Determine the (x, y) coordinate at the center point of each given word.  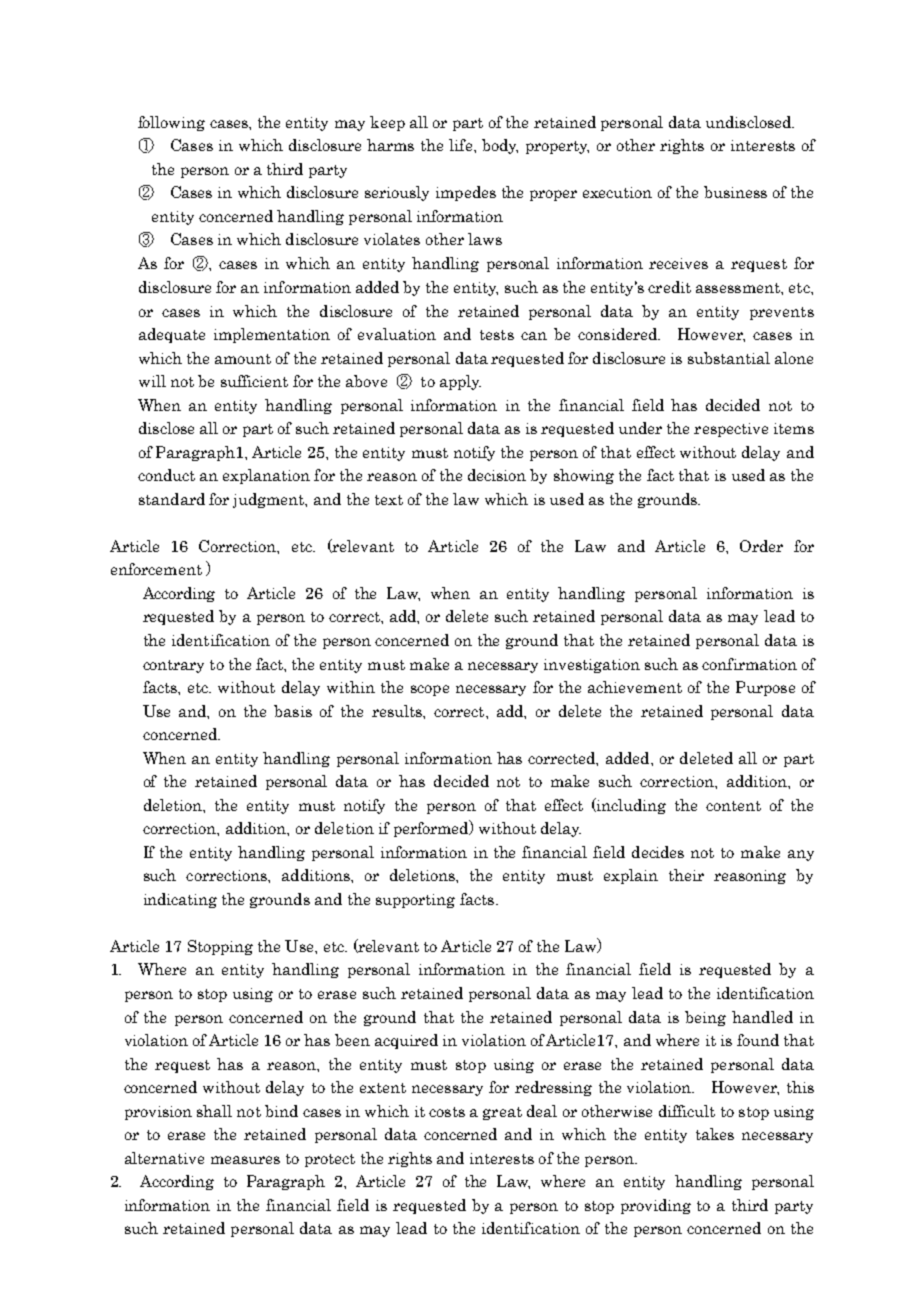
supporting (415, 901)
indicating (180, 900)
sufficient (254, 381)
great (502, 1113)
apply (460, 382)
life (462, 145)
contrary (173, 666)
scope (430, 690)
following (171, 123)
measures (245, 1160)
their (686, 875)
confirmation (749, 664)
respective (731, 430)
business (735, 192)
